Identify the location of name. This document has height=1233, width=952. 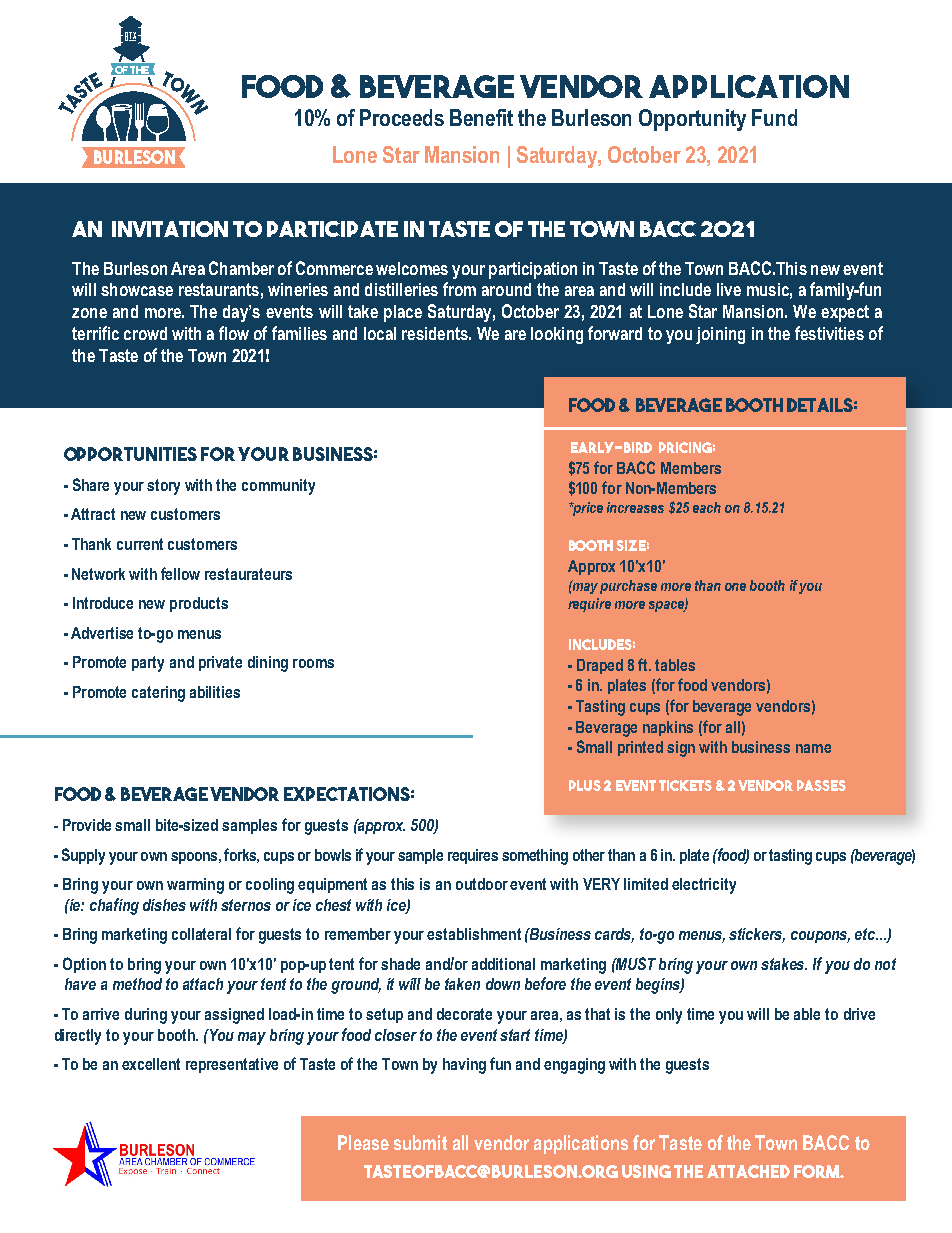
(813, 748).
